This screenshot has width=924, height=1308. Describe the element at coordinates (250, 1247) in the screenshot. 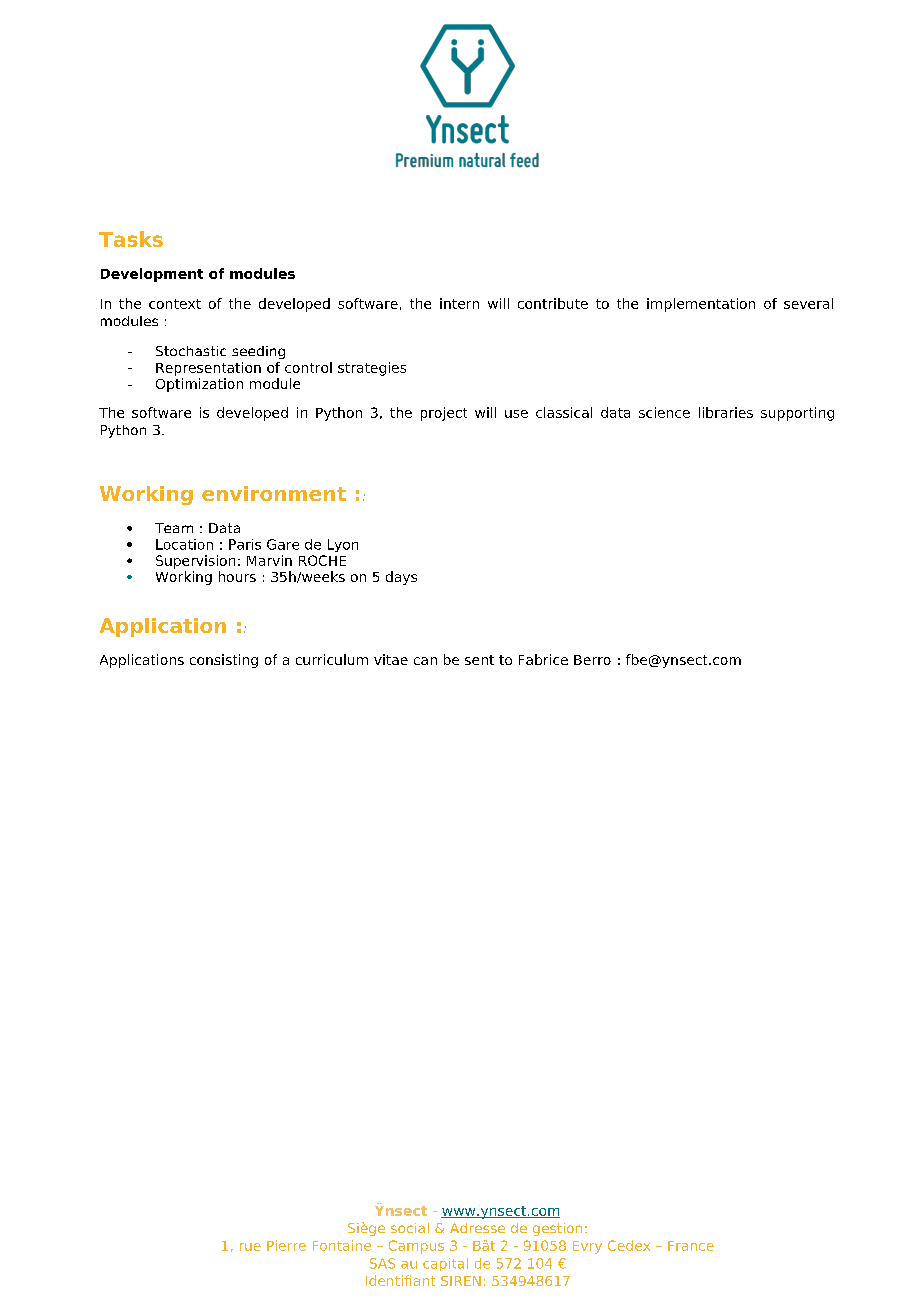

I see `rue` at that location.
